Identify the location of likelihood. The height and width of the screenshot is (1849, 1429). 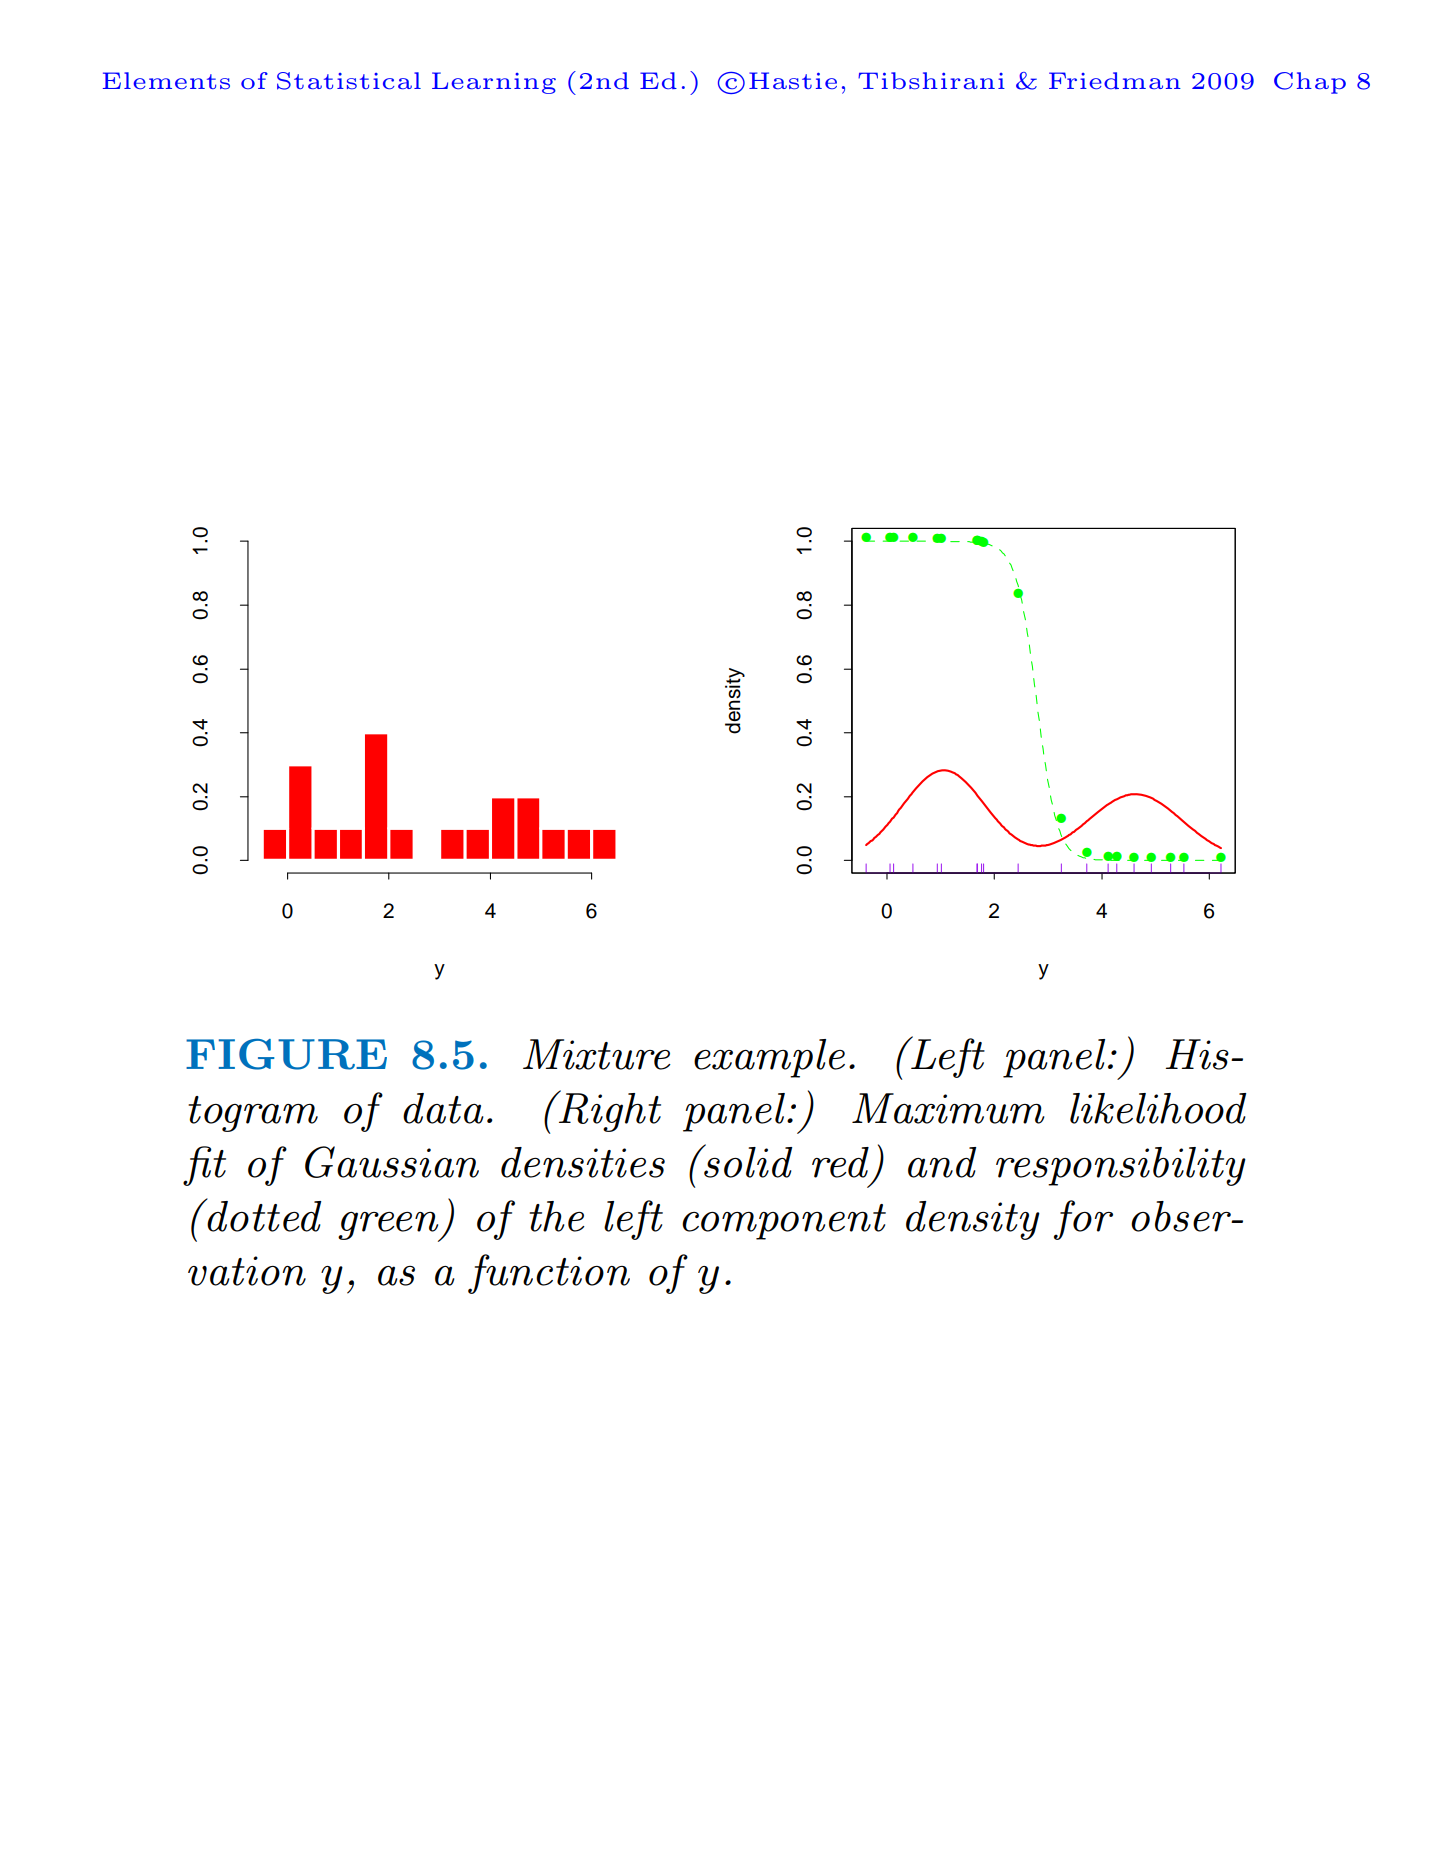
(1158, 1108).
